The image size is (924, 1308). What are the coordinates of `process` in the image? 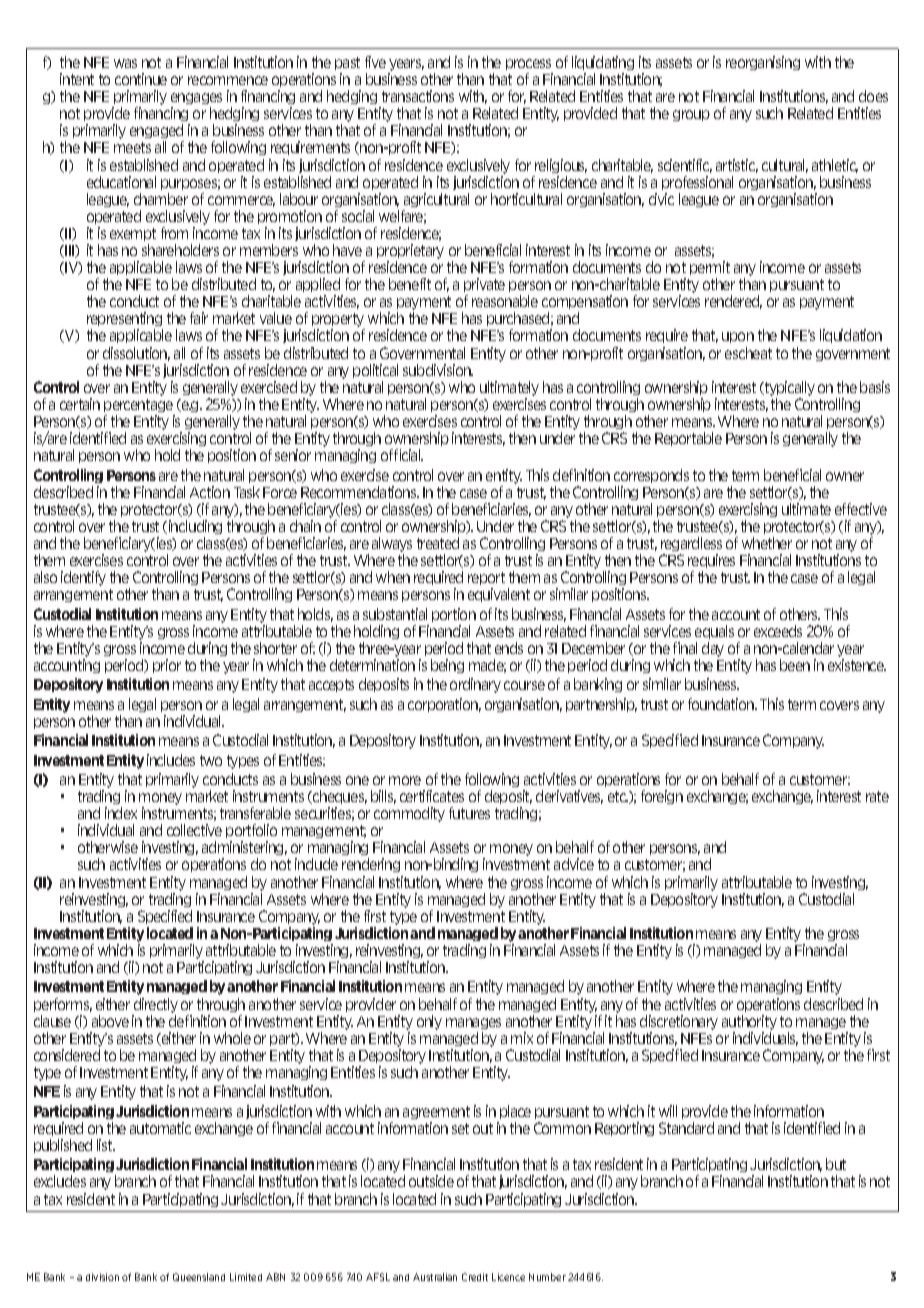 It's located at (528, 64).
